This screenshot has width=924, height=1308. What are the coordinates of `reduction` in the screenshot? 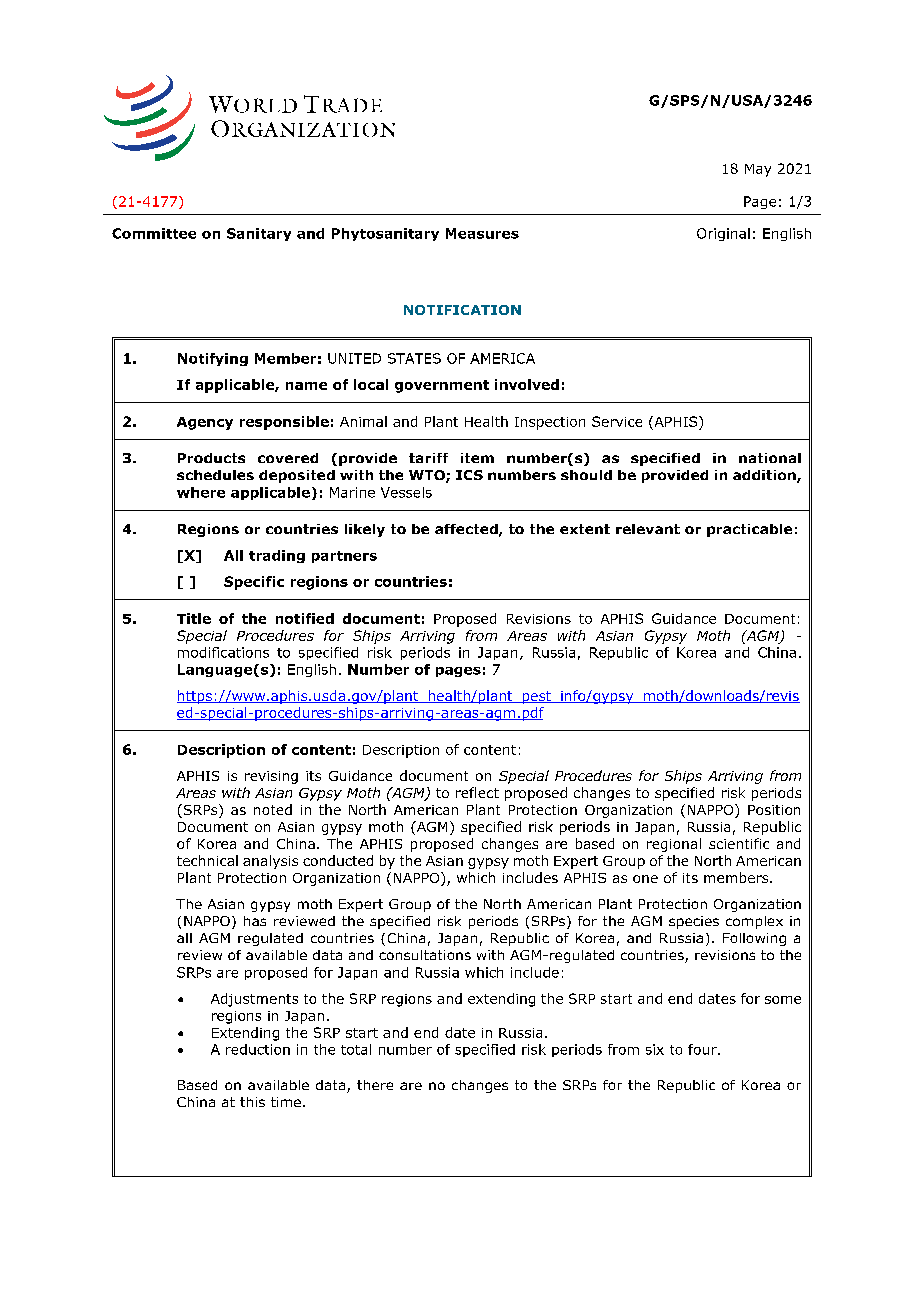 It's located at (258, 1049).
